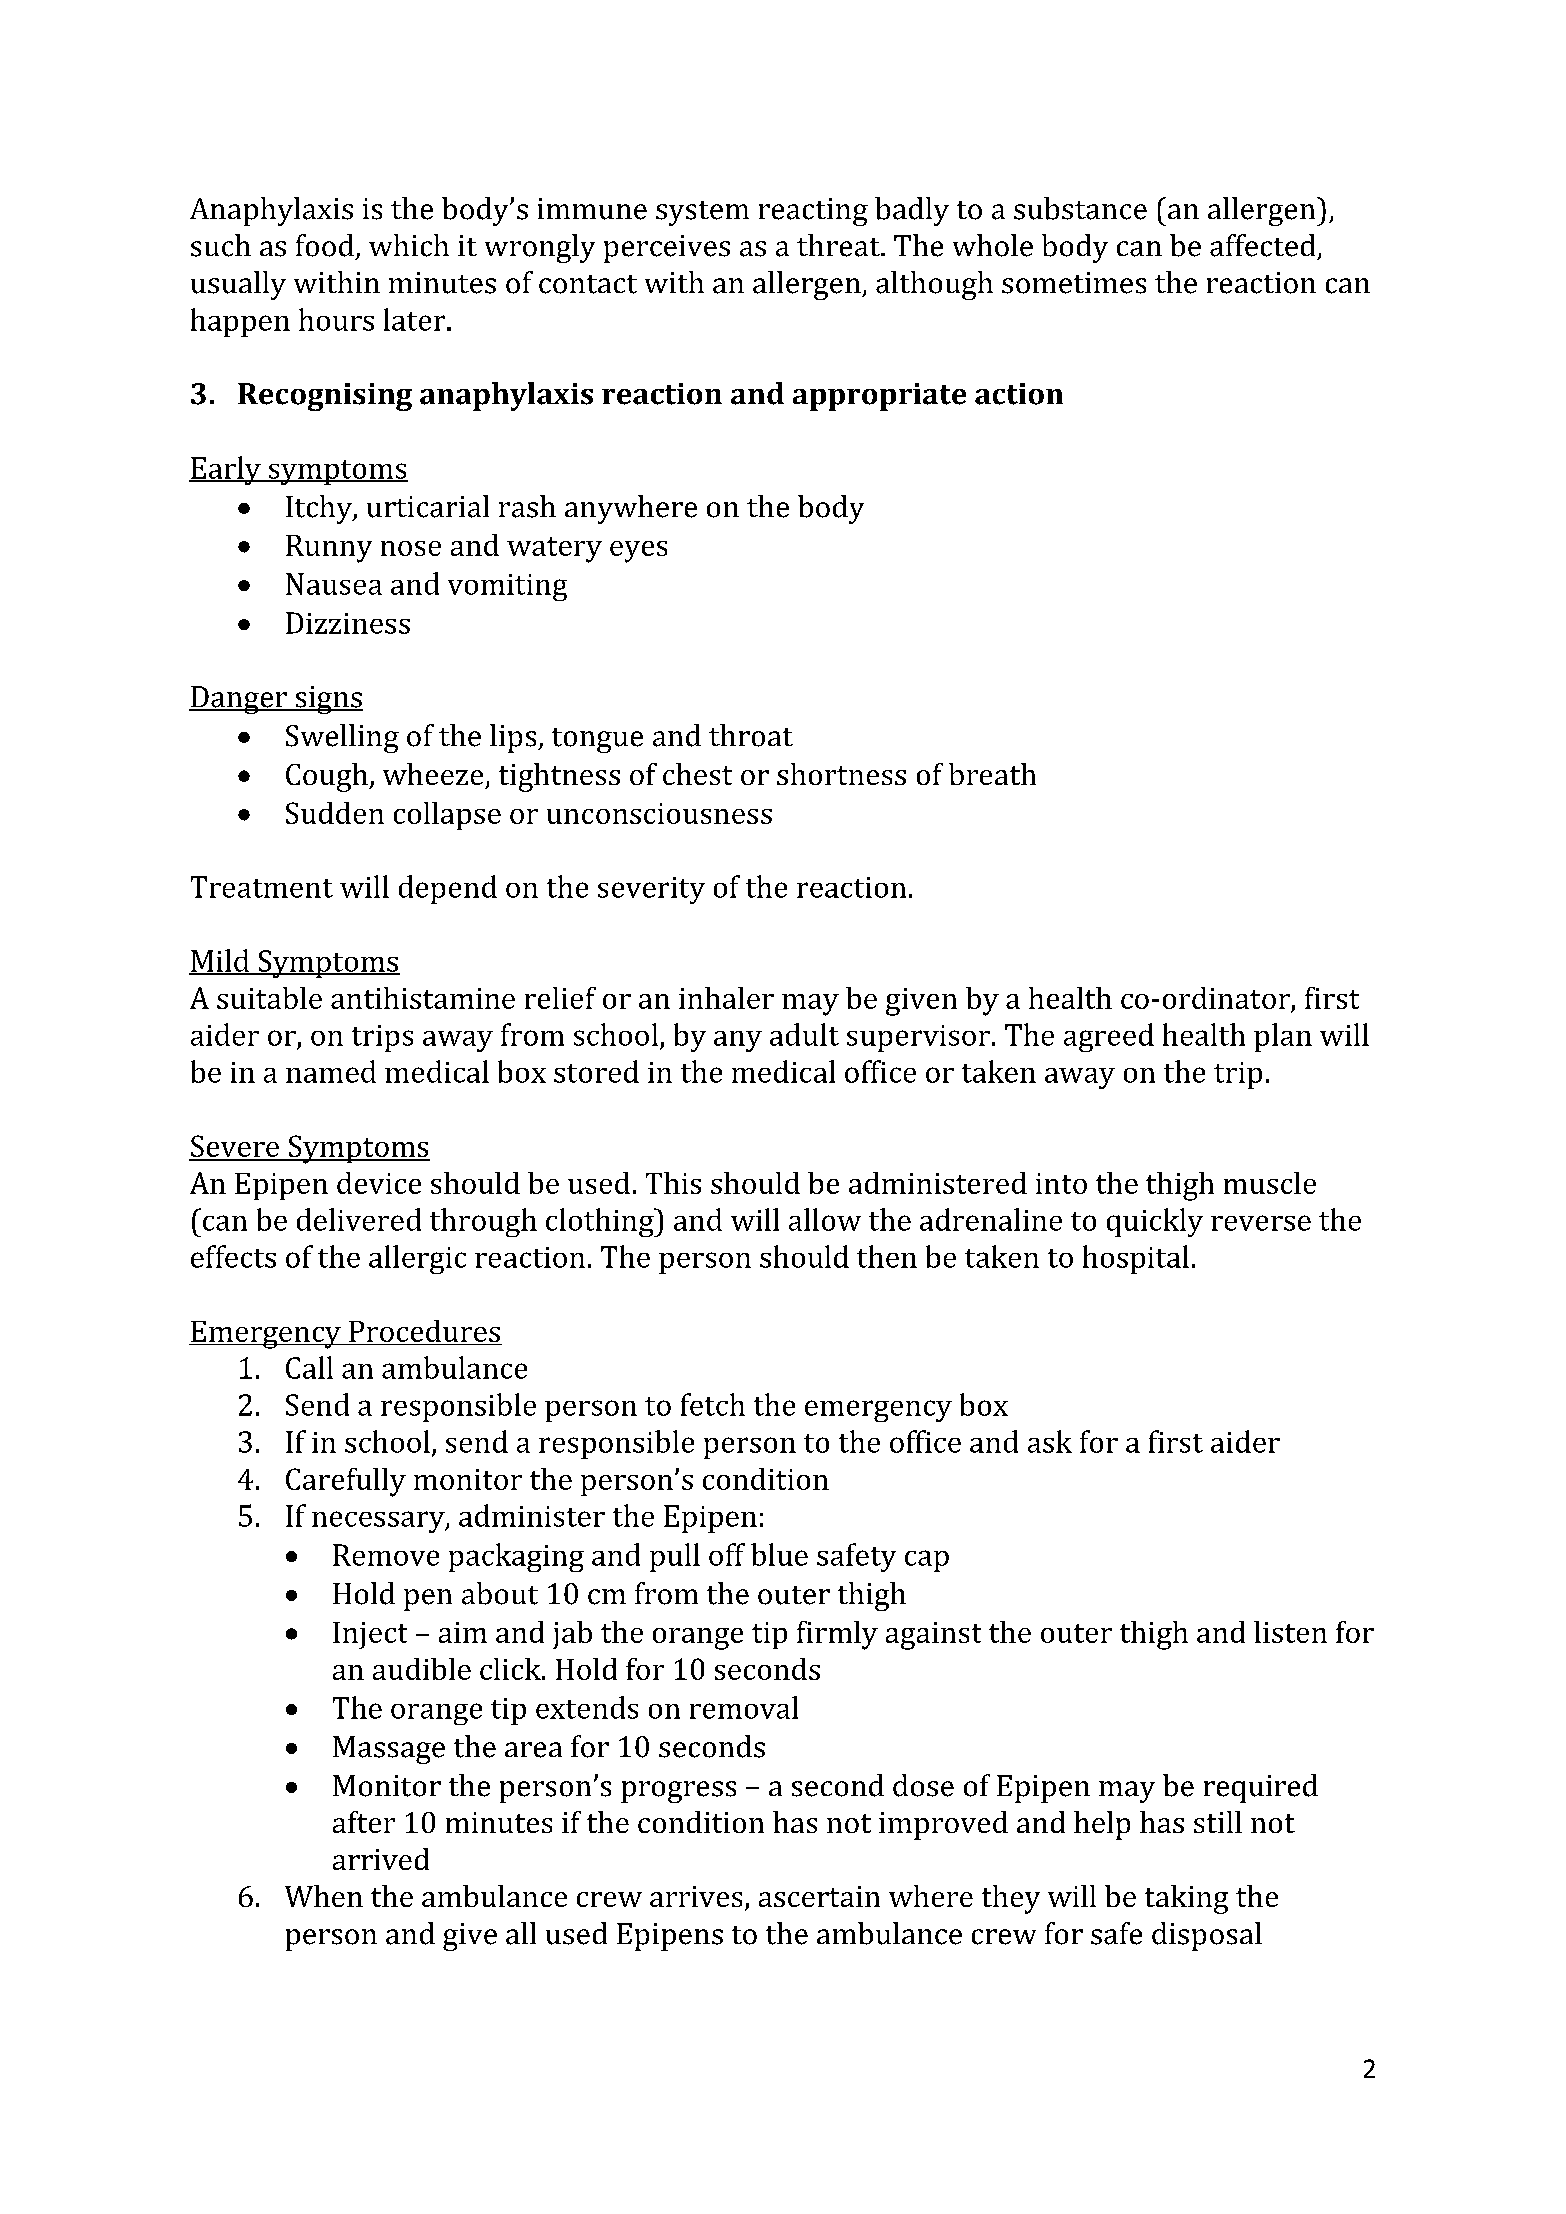  What do you see at coordinates (331, 1071) in the screenshot?
I see `named` at bounding box center [331, 1071].
